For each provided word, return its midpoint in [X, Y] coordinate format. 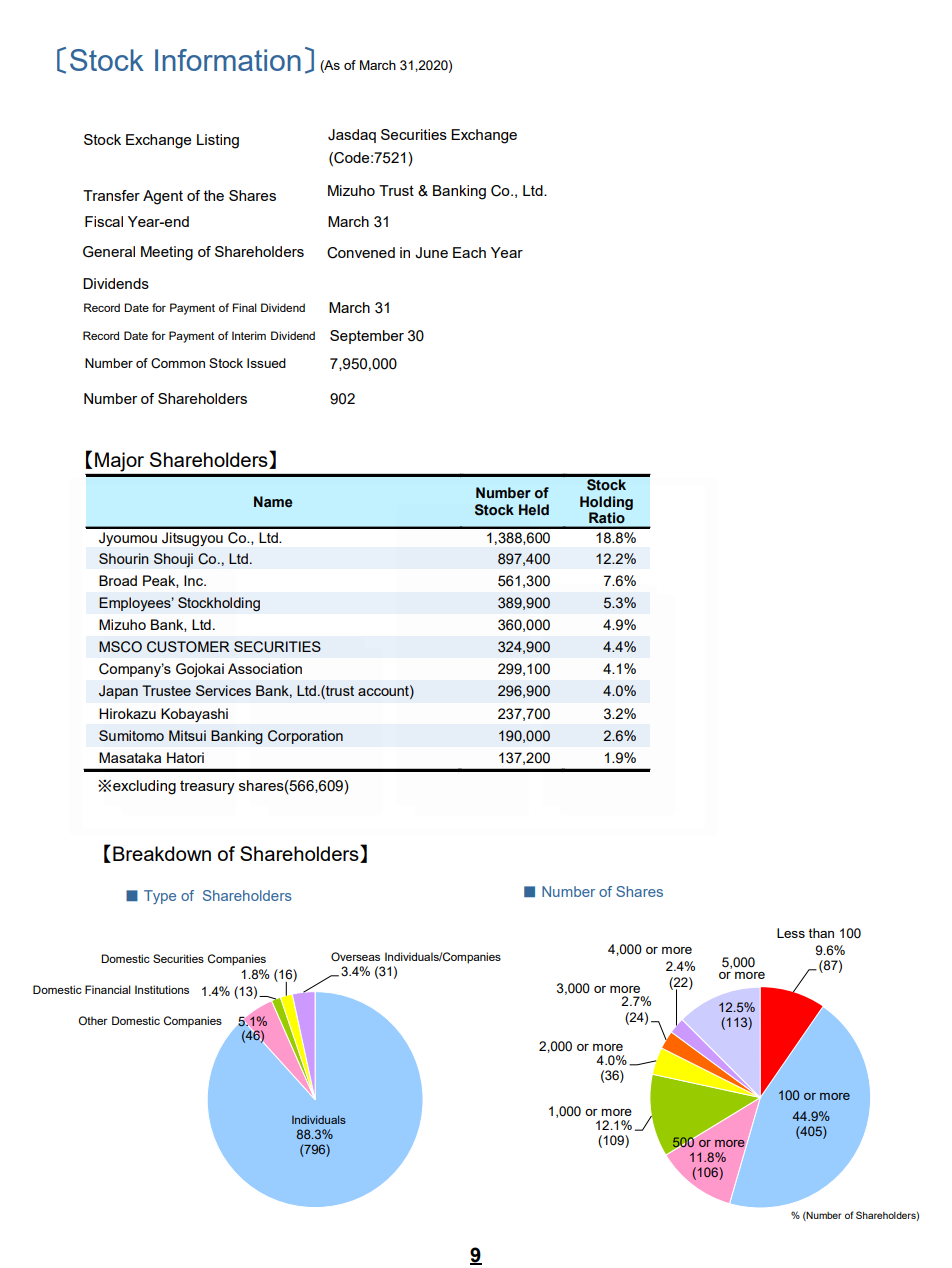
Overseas [355, 956]
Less [791, 933]
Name [273, 502]
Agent [163, 197]
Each [469, 252]
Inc [194, 580]
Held [534, 510]
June [431, 253]
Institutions [162, 989]
